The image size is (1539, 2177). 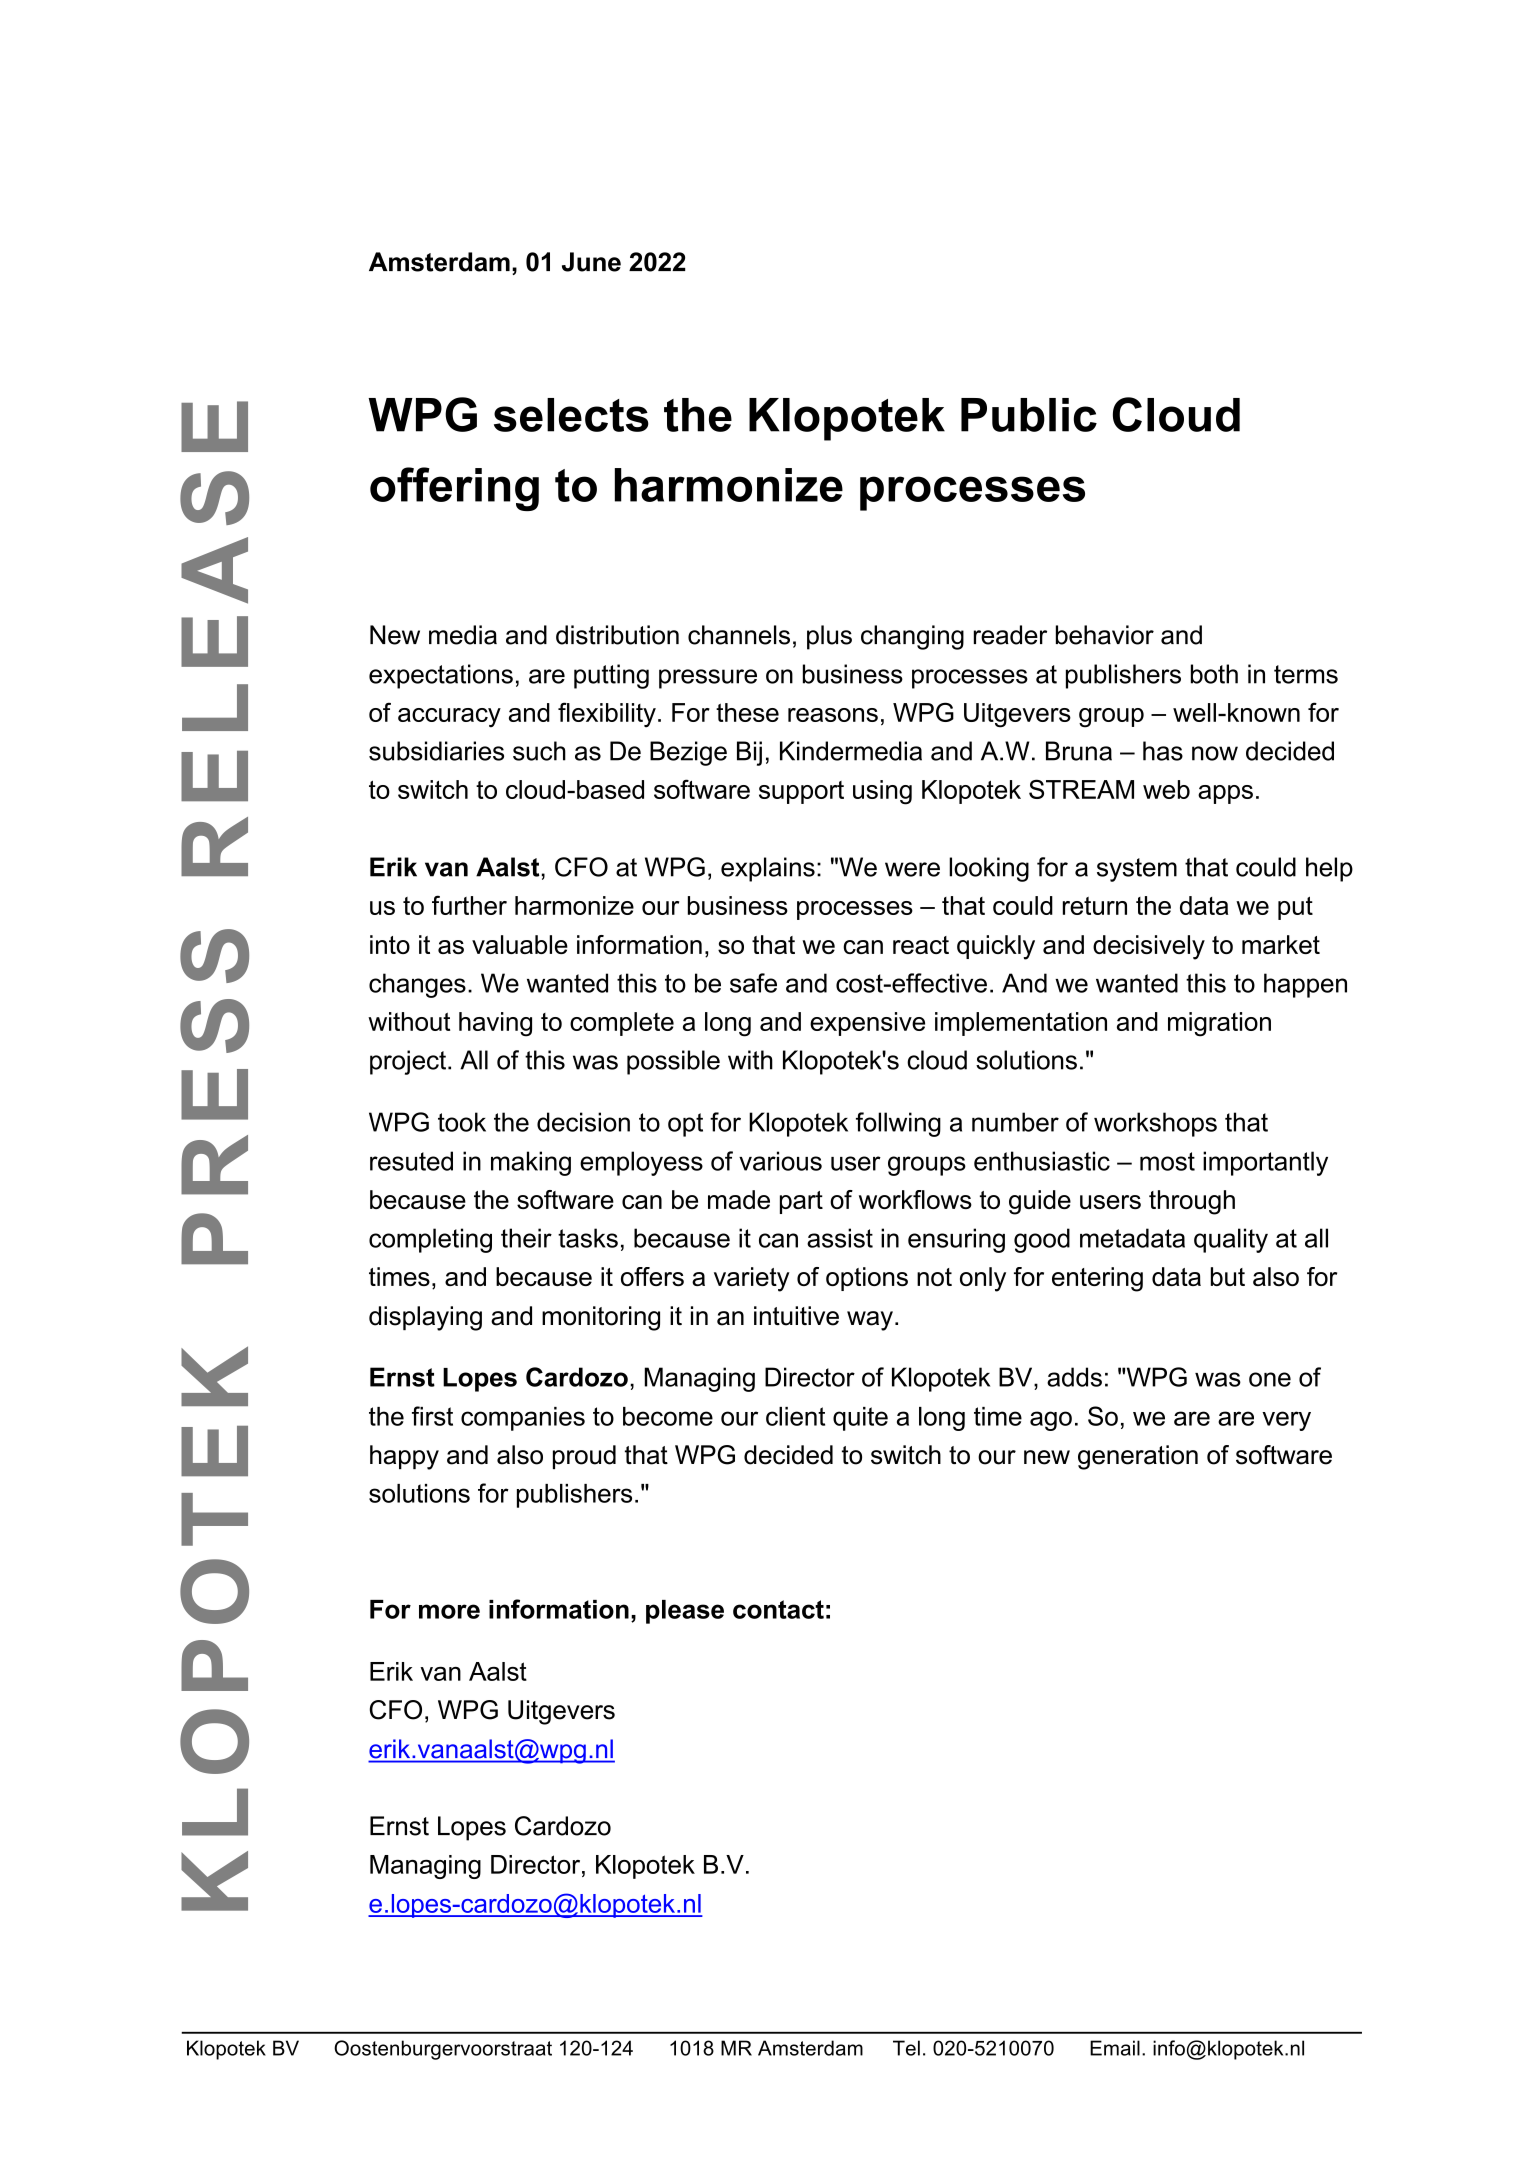 What do you see at coordinates (833, 715) in the screenshot?
I see `reasons` at bounding box center [833, 715].
